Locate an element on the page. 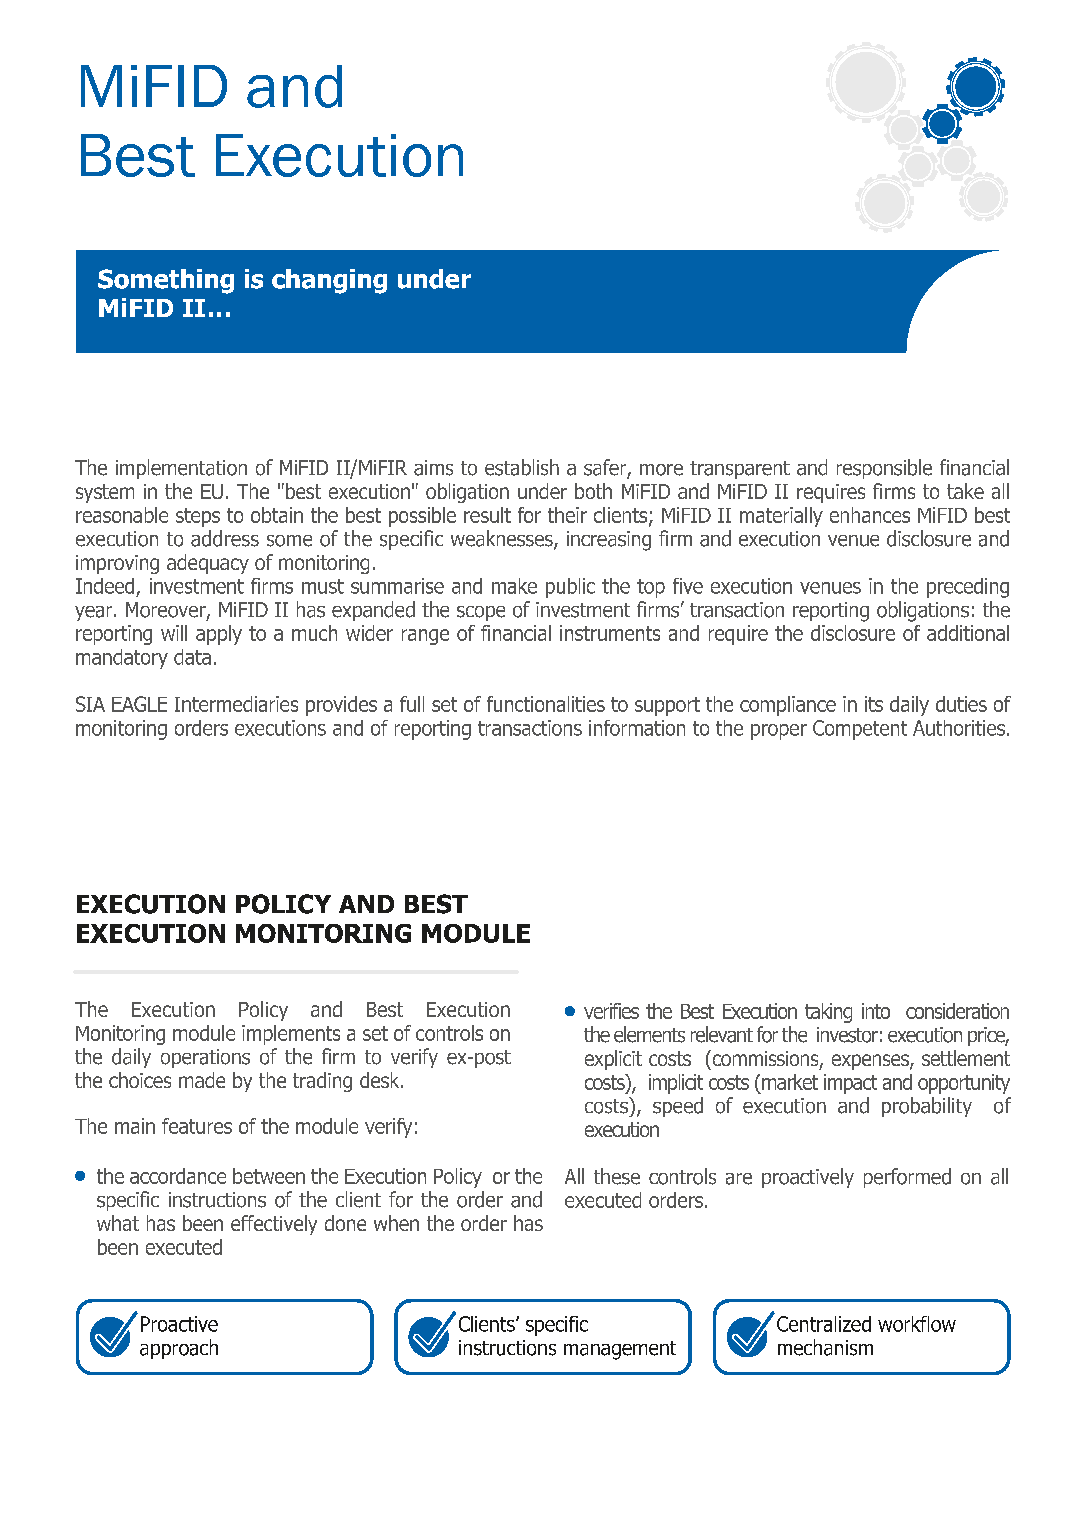  Centralized is located at coordinates (824, 1324).
